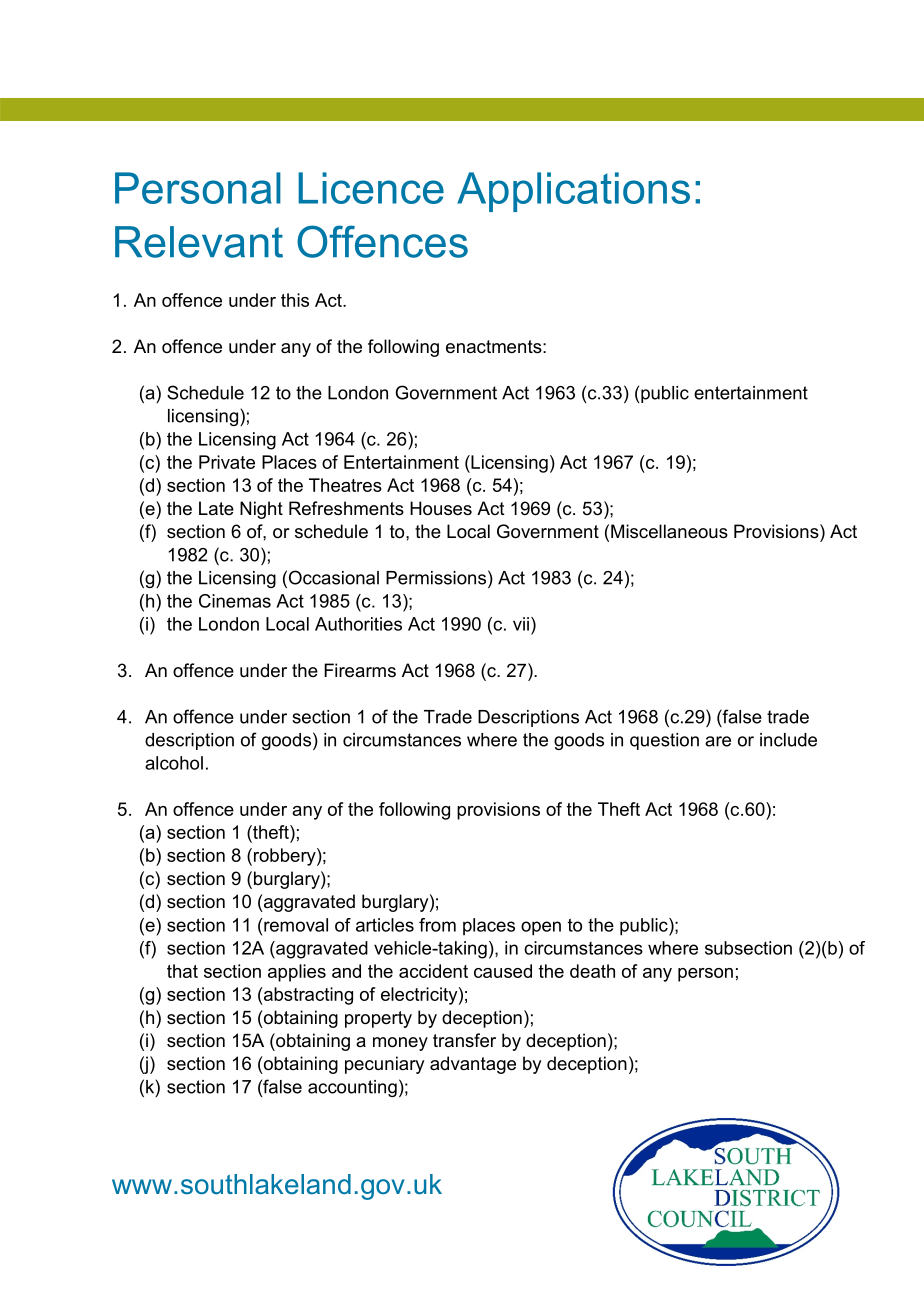 The image size is (924, 1308). I want to click on question, so click(664, 741).
